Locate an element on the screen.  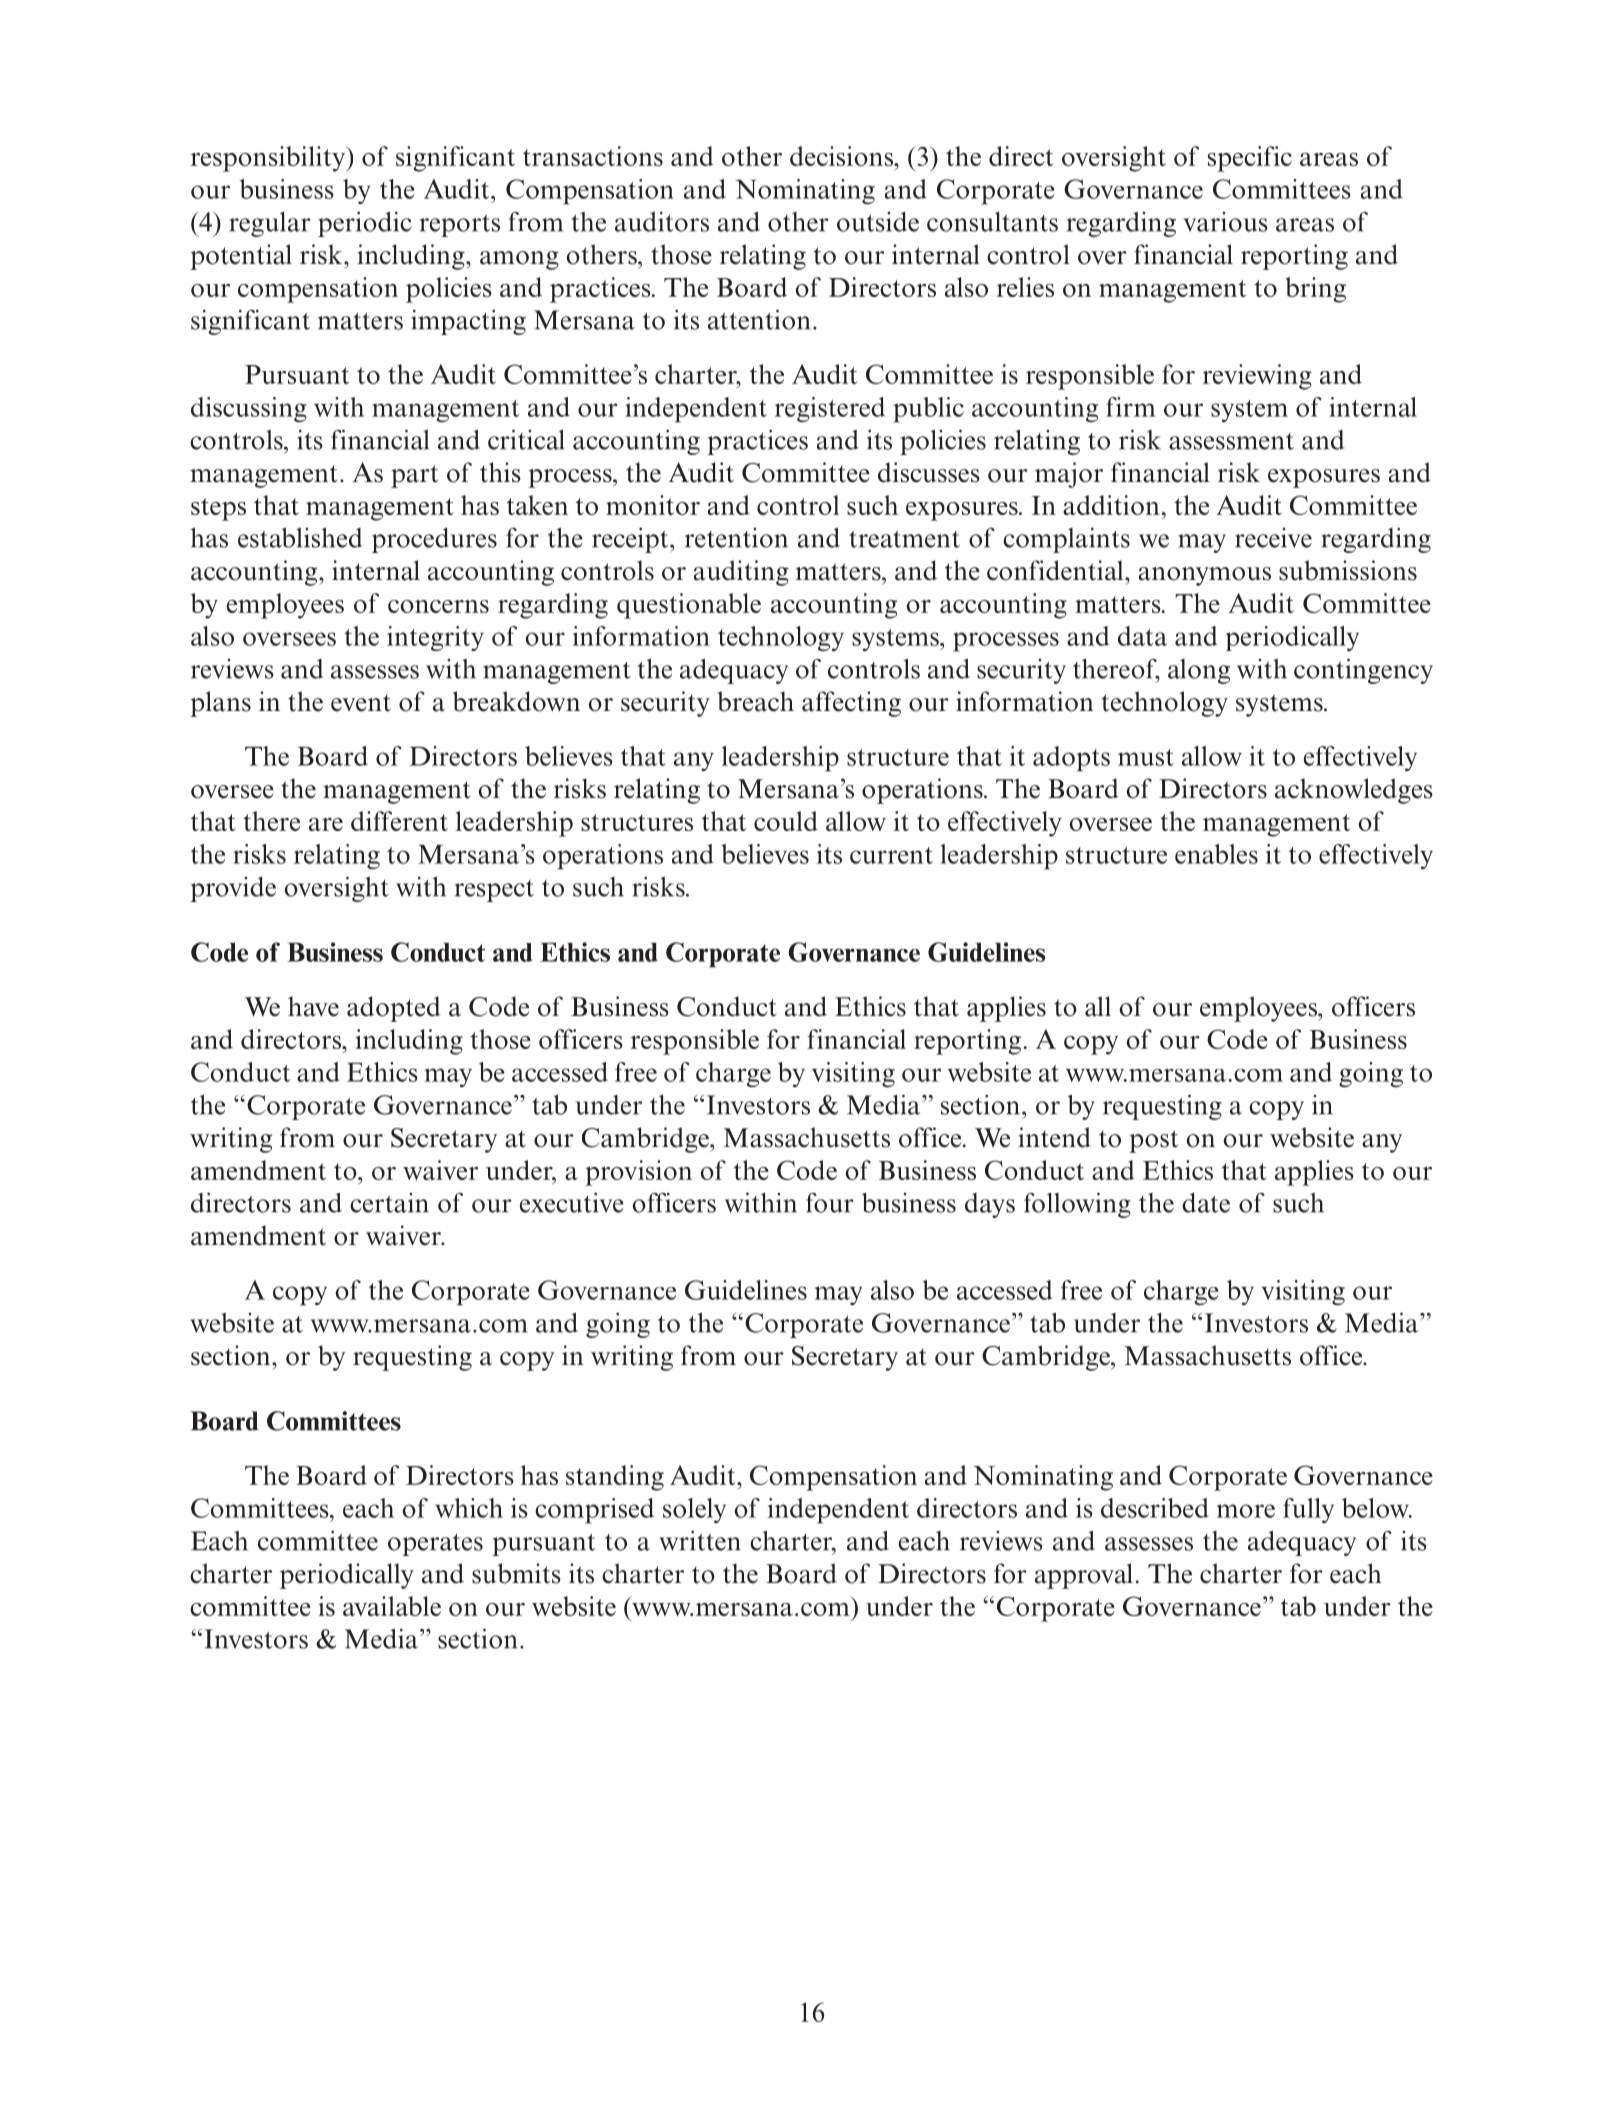
written is located at coordinates (700, 1540).
